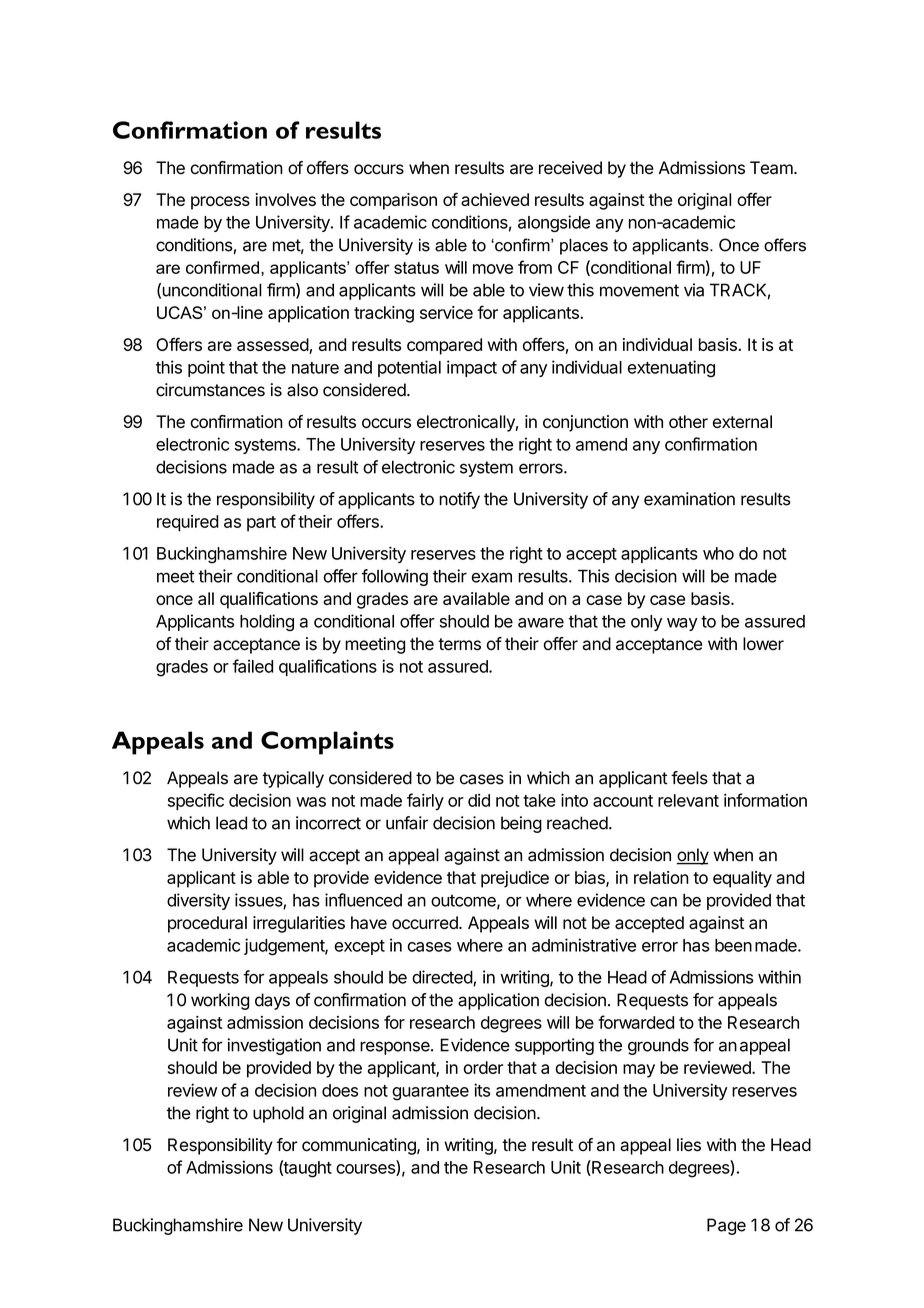  I want to click on achieved, so click(495, 199).
